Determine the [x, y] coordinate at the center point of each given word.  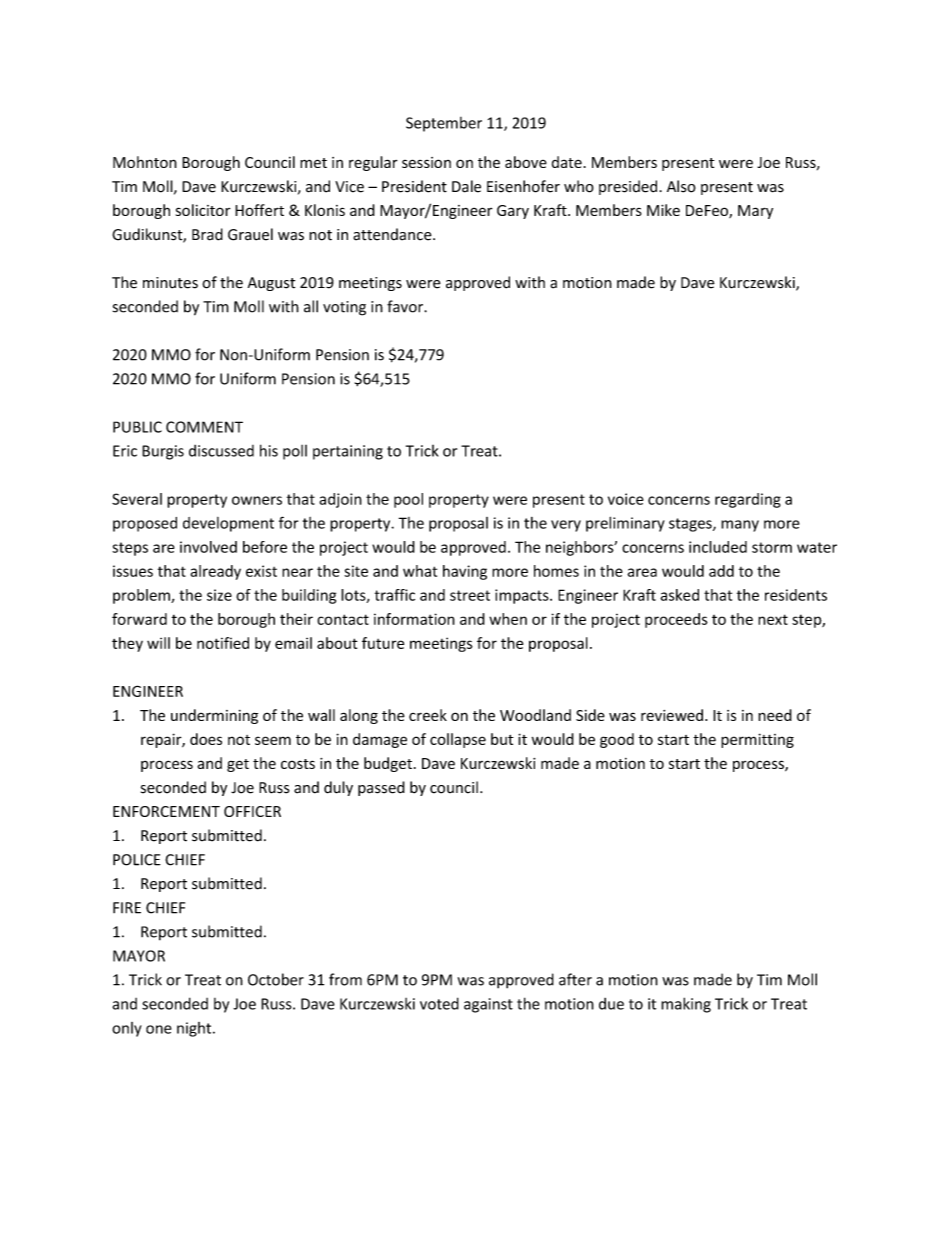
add [721, 571]
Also [681, 186]
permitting [757, 740]
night [195, 1029]
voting [344, 308]
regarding [748, 500]
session [426, 162]
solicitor [203, 210]
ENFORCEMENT [166, 811]
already [215, 572]
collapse [458, 740]
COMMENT [204, 427]
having [465, 572]
